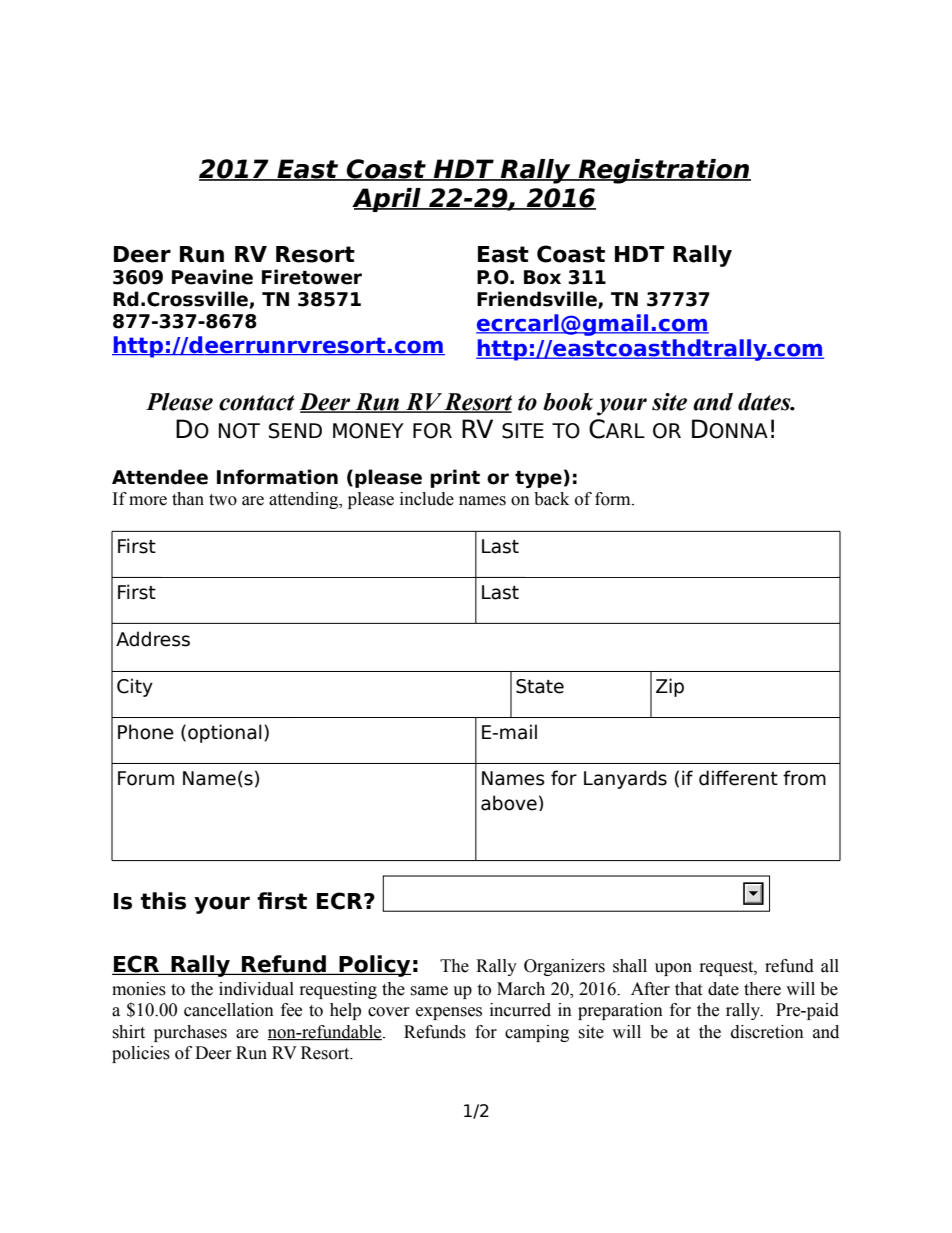  Describe the element at coordinates (223, 500) in the screenshot. I see `two` at that location.
